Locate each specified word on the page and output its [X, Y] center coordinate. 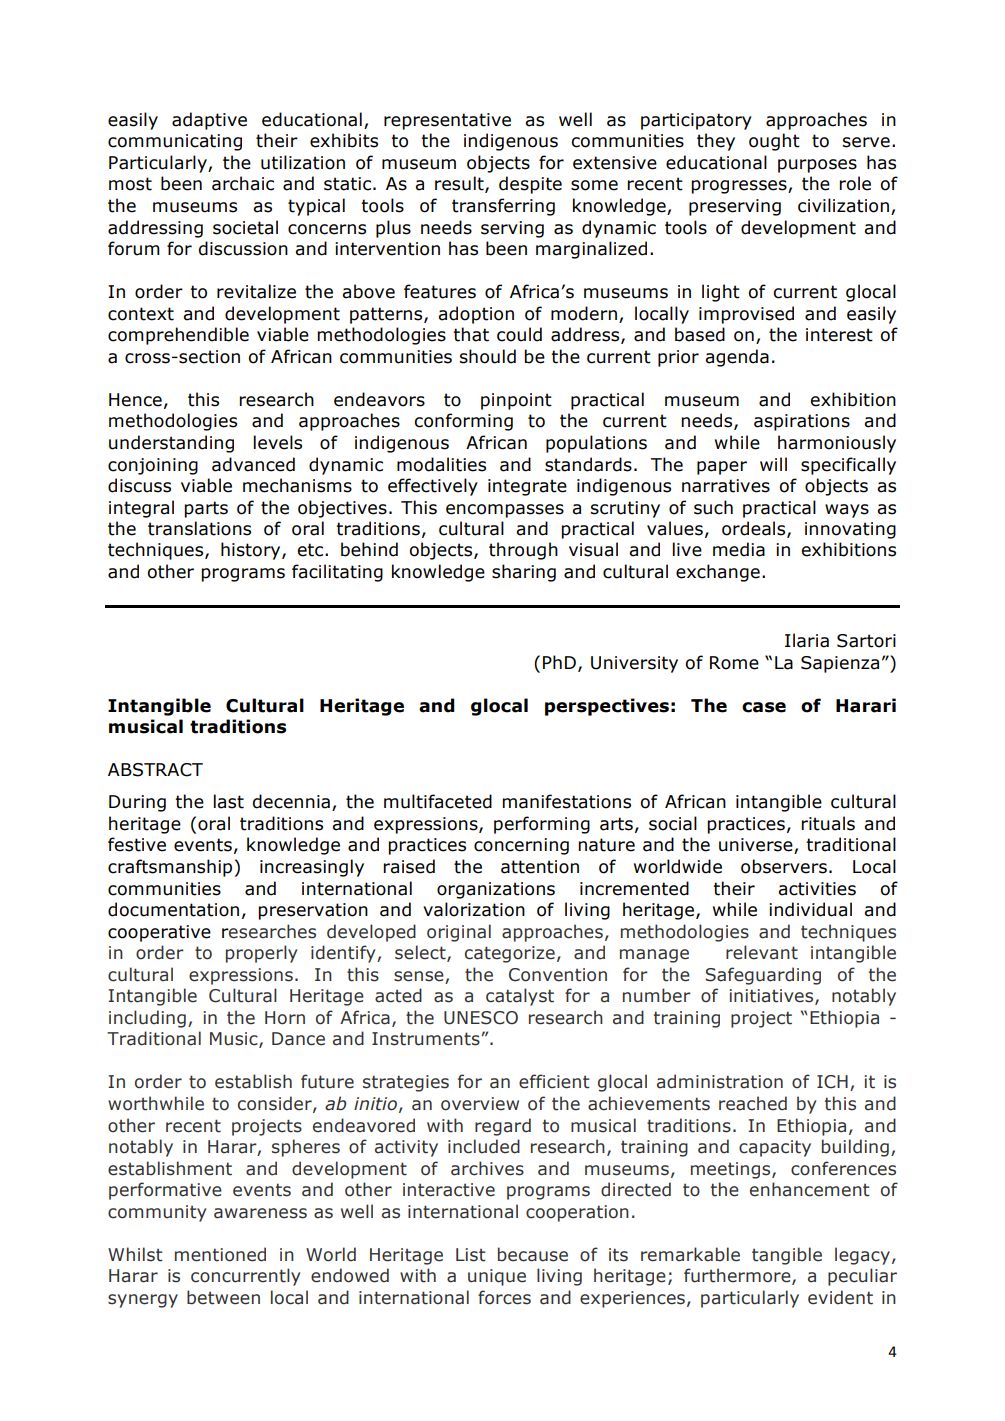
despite [530, 185]
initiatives [773, 997]
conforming [463, 422]
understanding [171, 444]
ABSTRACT [155, 770]
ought [774, 142]
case [764, 707]
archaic [243, 183]
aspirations [802, 422]
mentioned [220, 1254]
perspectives [607, 707]
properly [261, 954]
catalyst [520, 997]
